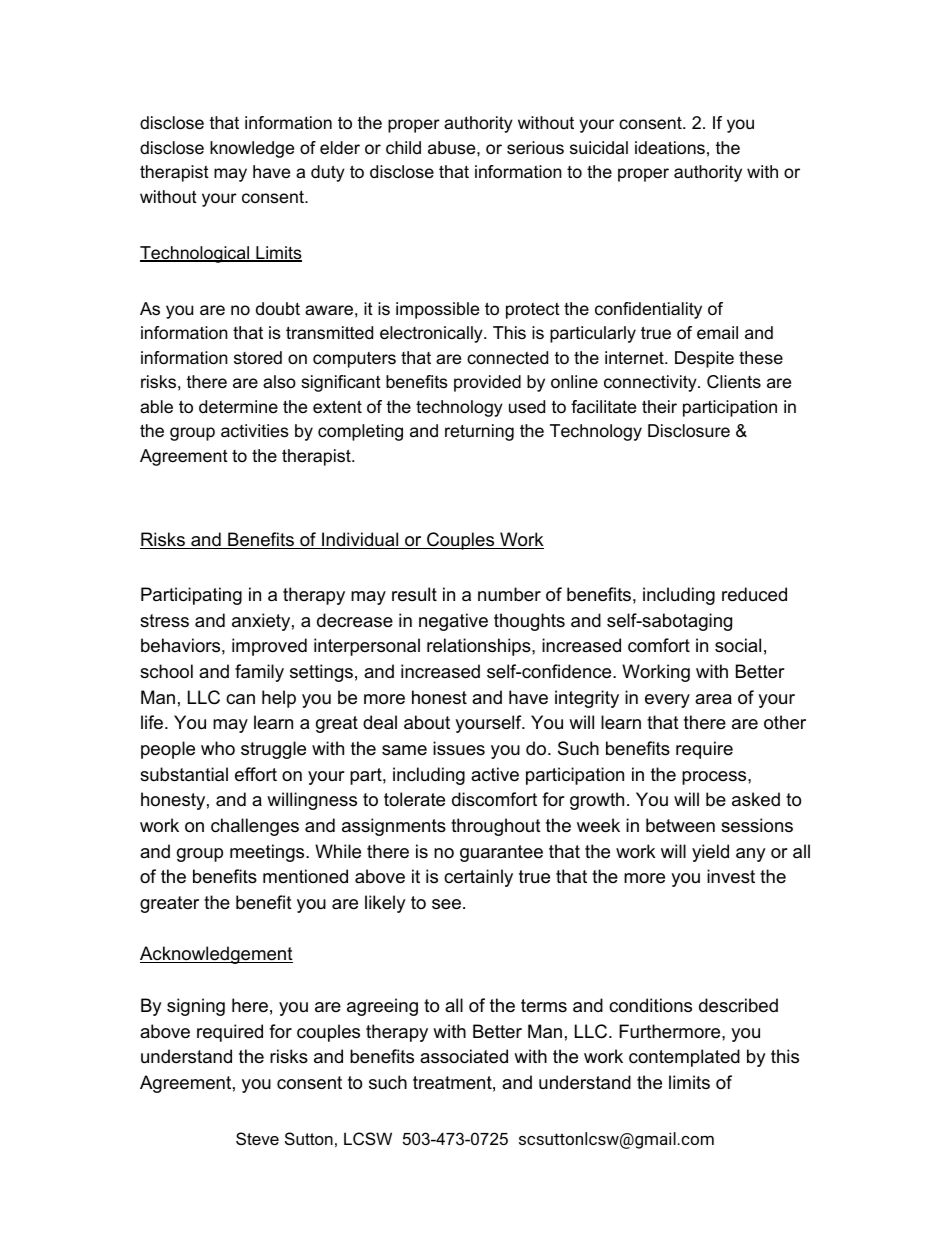 The image size is (952, 1233). Describe the element at coordinates (714, 778) in the screenshot. I see `process` at that location.
